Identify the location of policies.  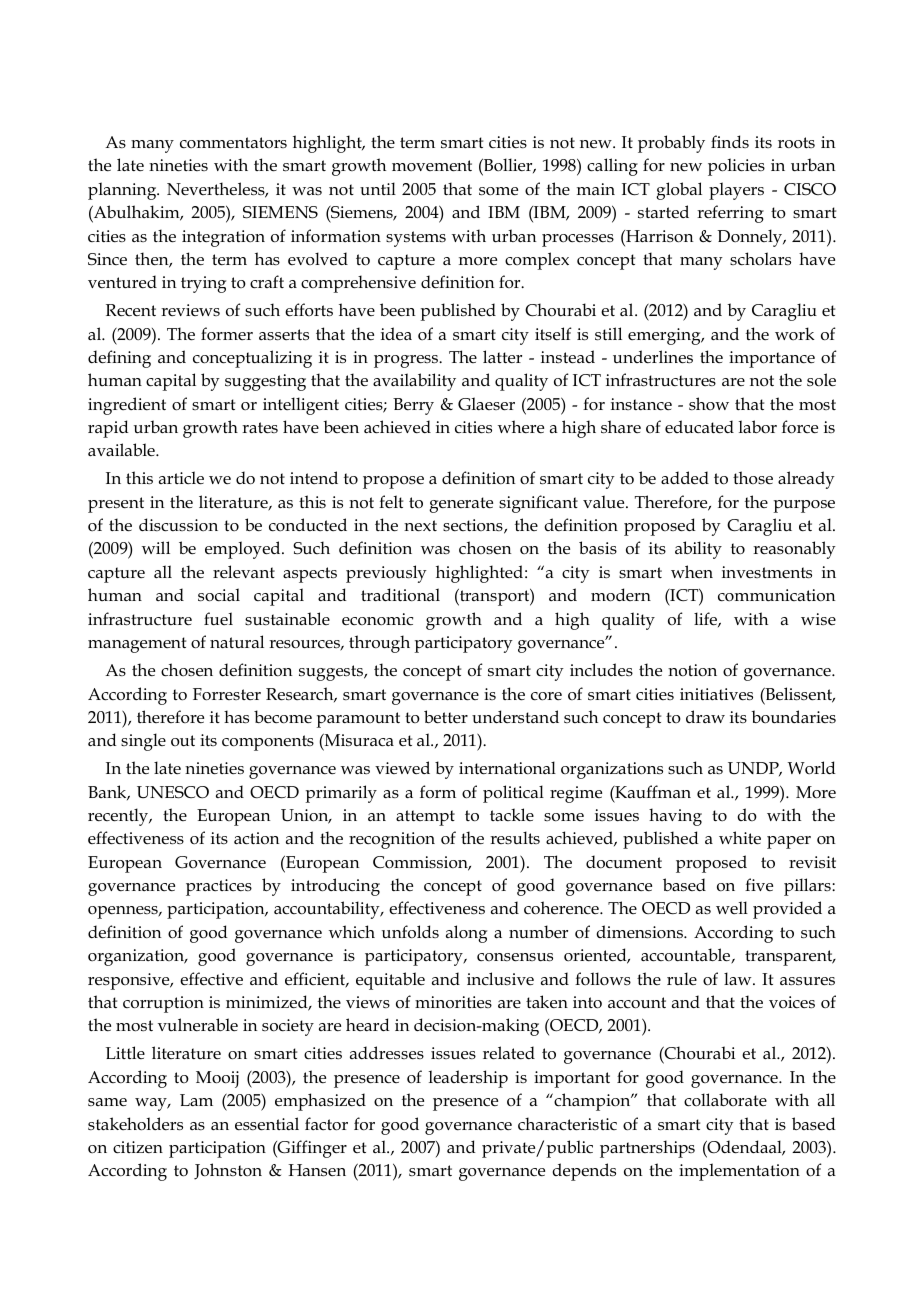
(736, 167).
